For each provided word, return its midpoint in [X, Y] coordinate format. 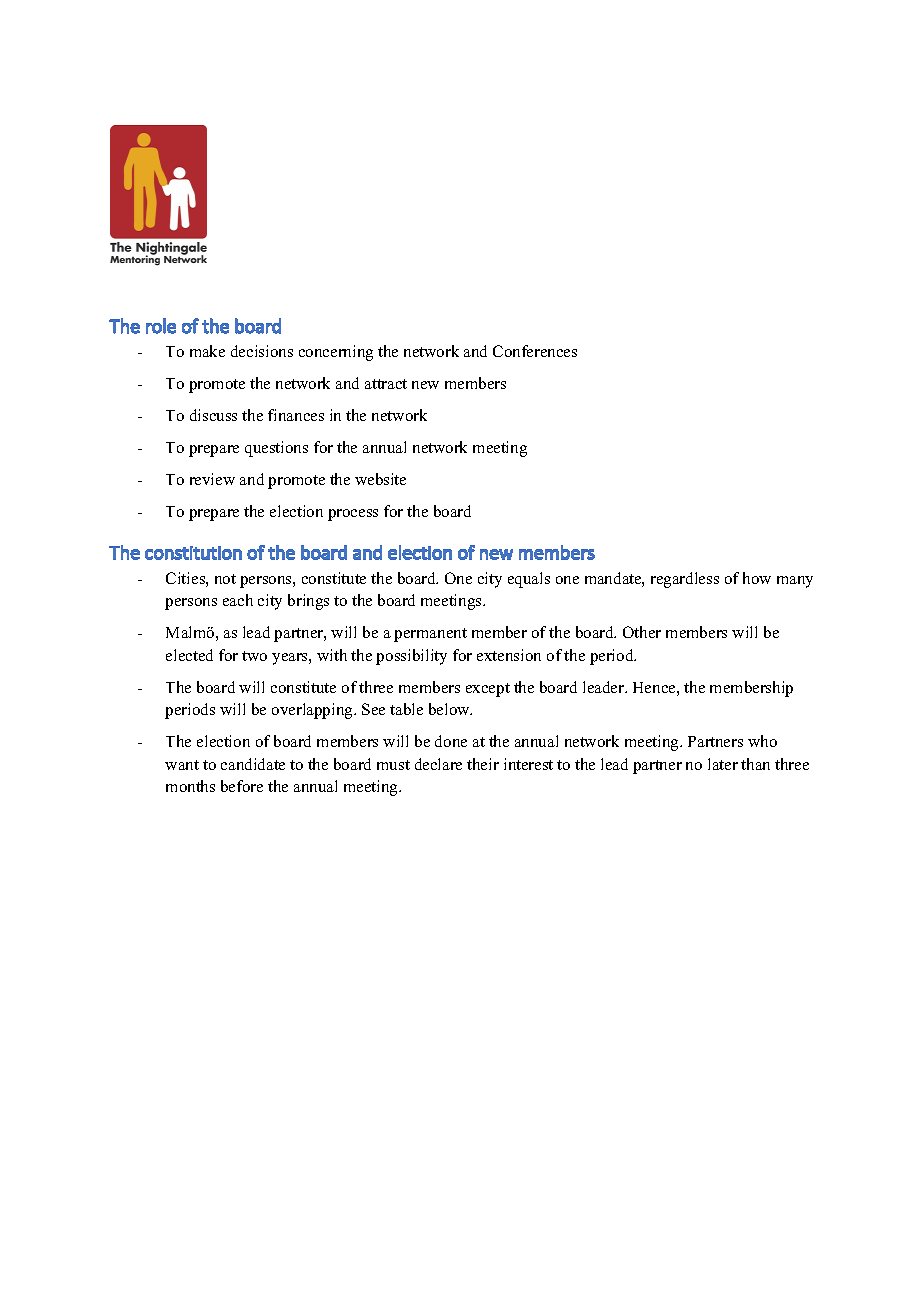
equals [529, 580]
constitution [193, 553]
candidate [253, 764]
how [757, 578]
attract [386, 384]
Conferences [535, 351]
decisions [262, 351]
